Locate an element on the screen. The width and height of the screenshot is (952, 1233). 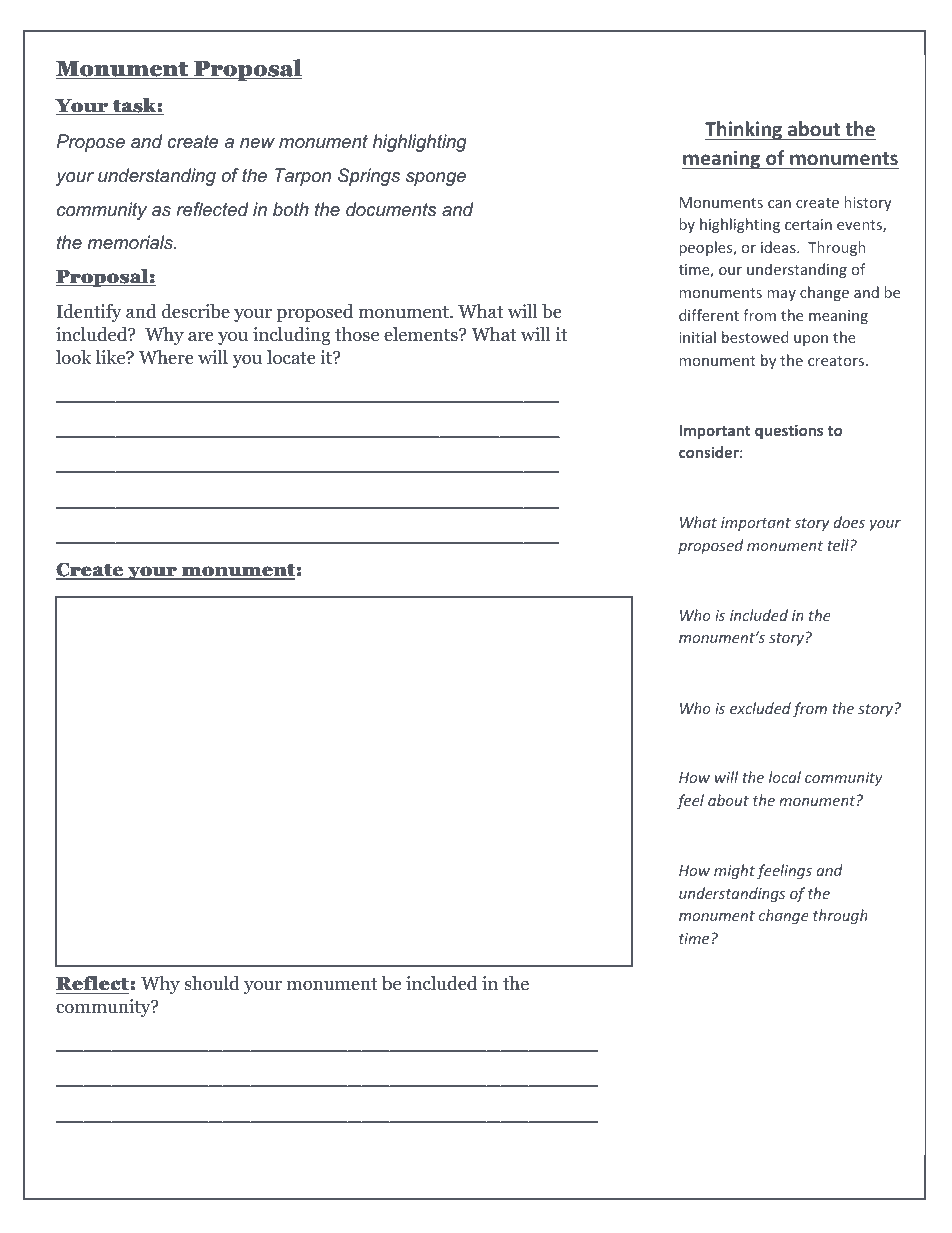
Springs is located at coordinates (369, 177).
